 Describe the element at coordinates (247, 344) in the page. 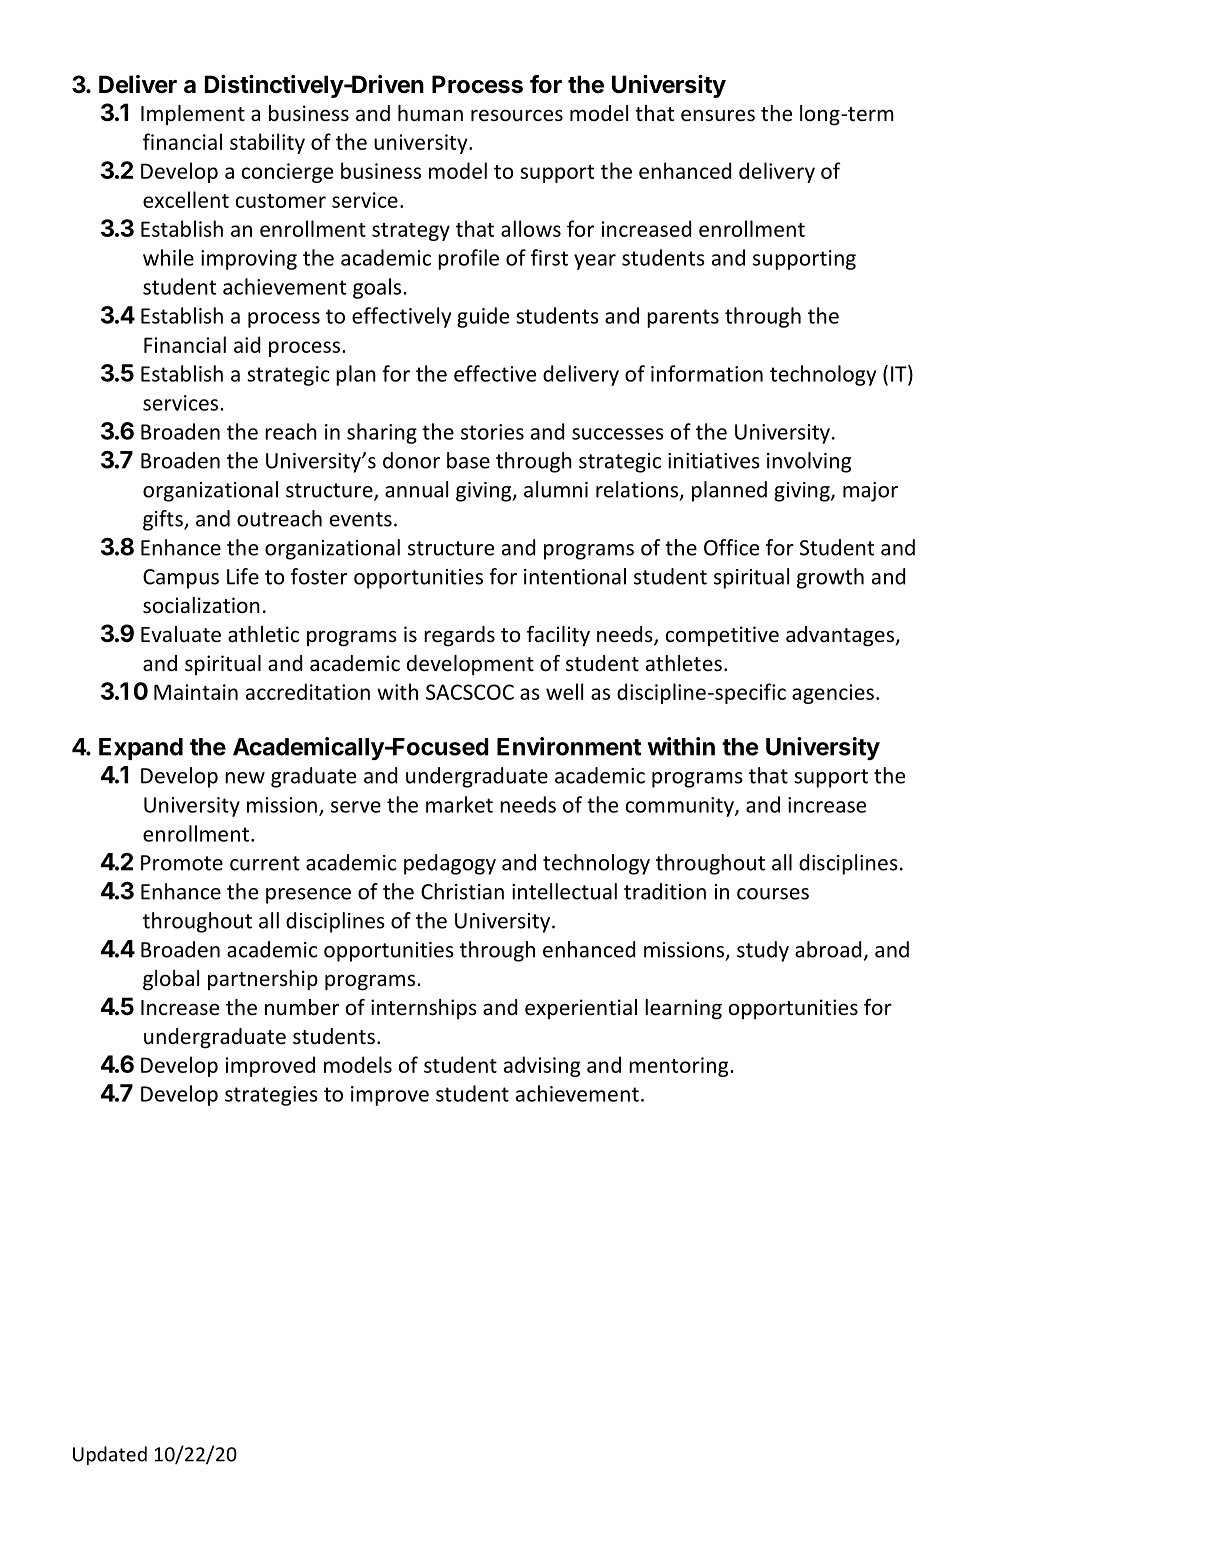

I see `aid` at that location.
